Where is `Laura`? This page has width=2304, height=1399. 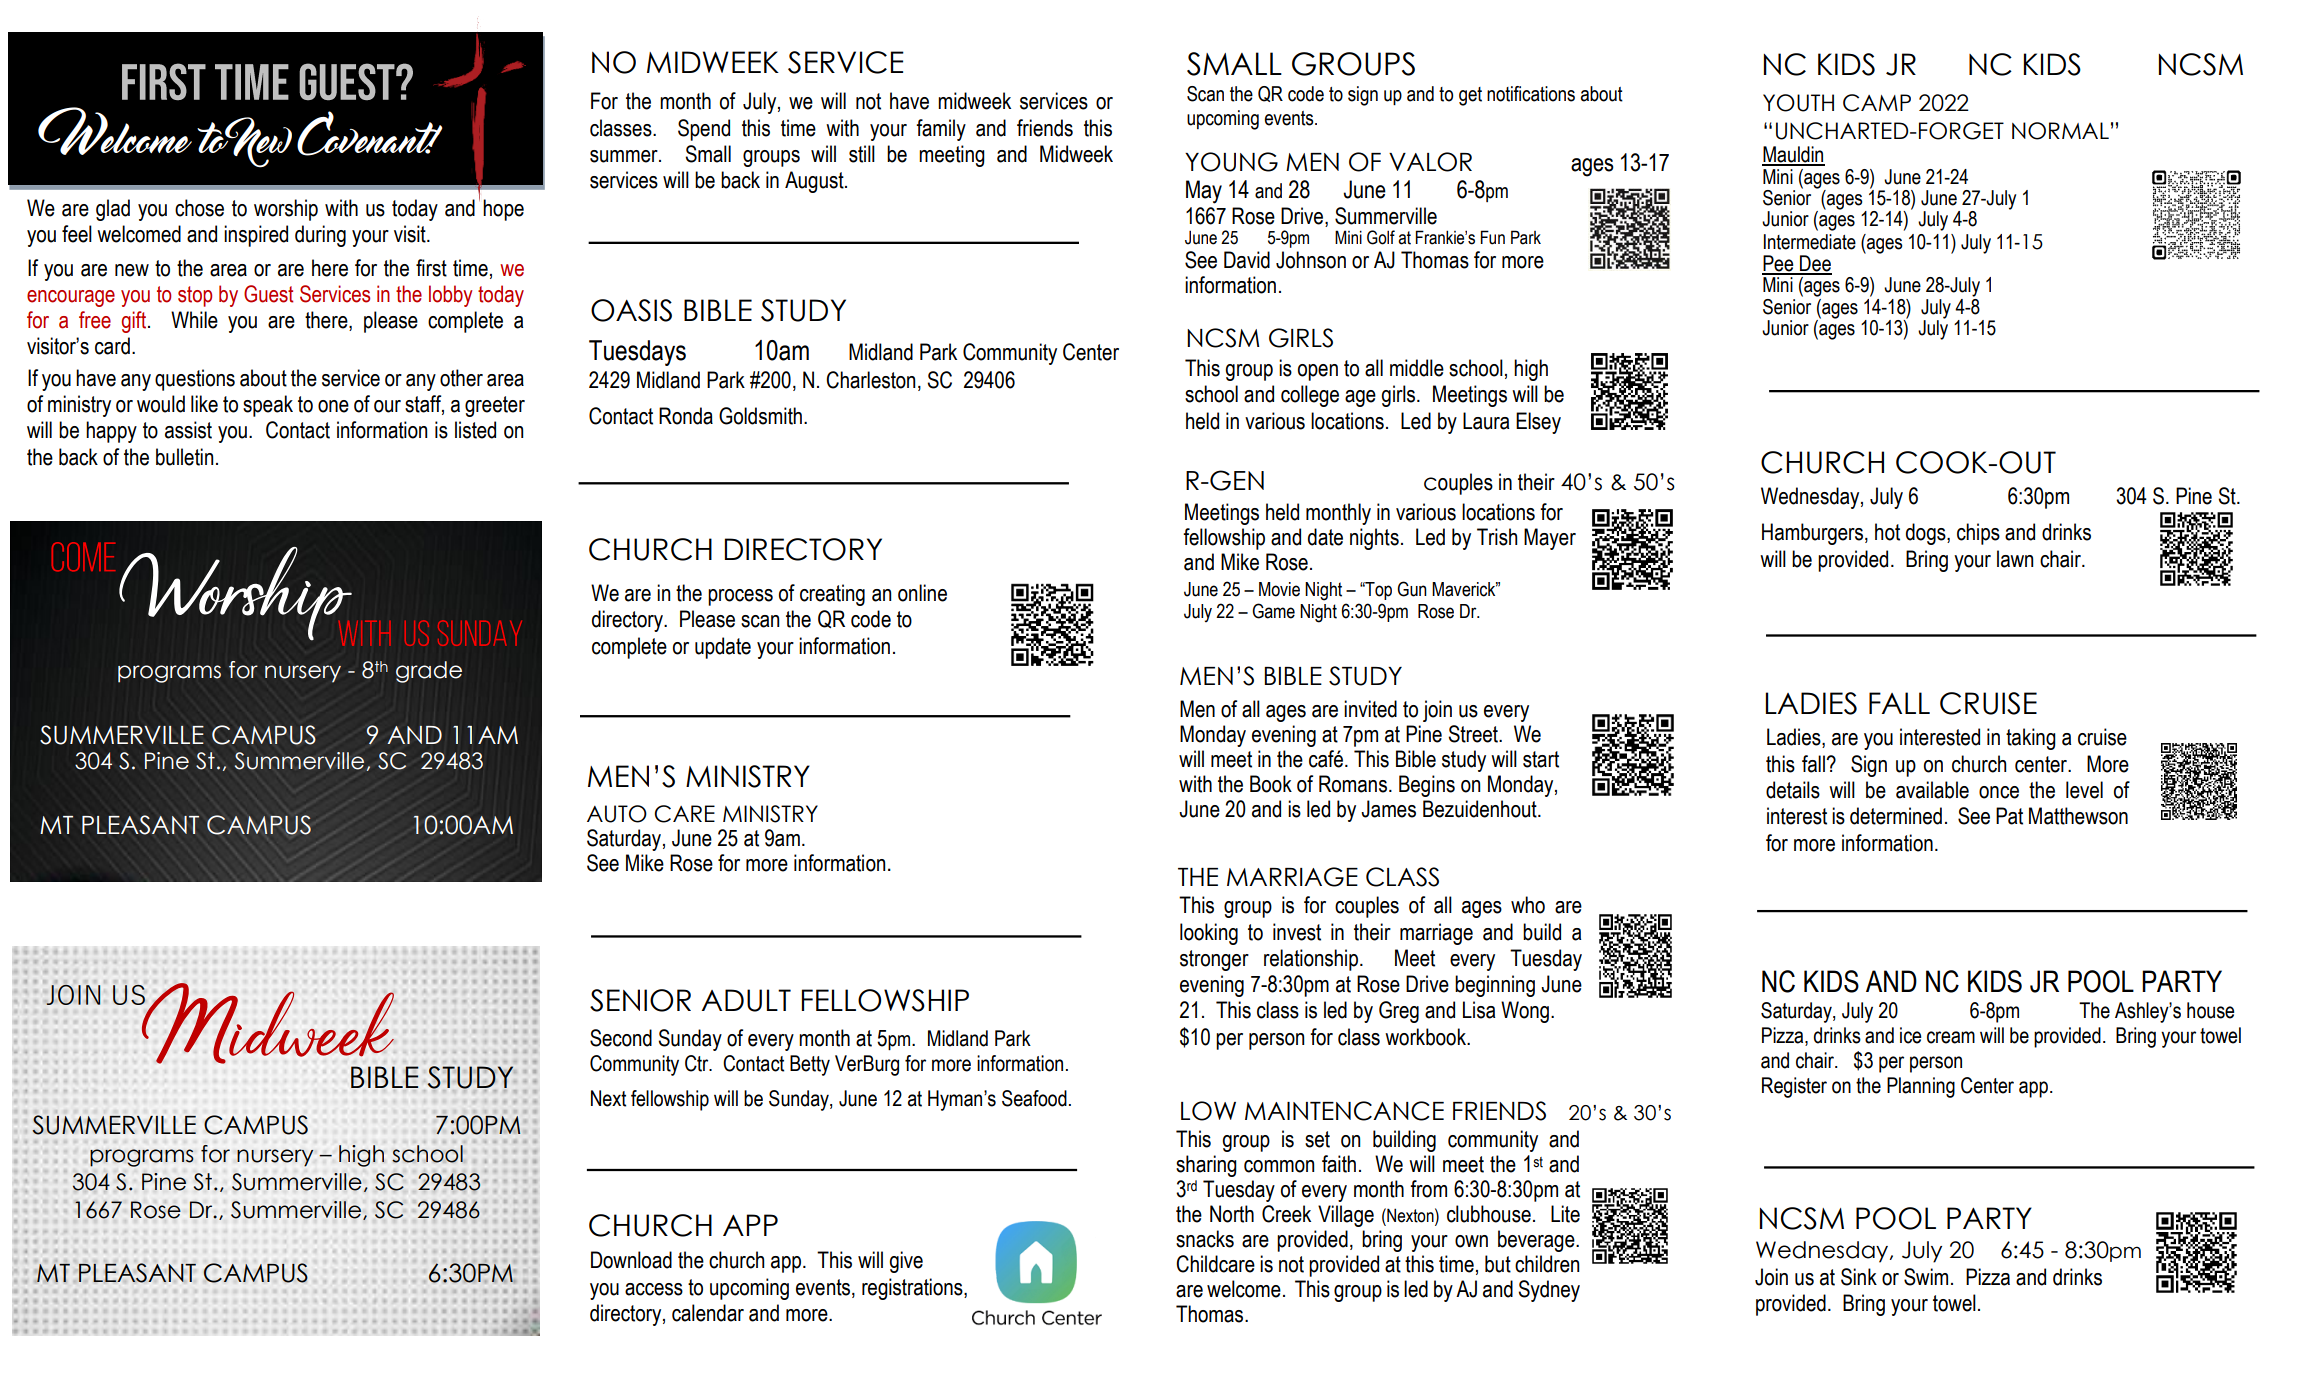
Laura is located at coordinates (1486, 421).
